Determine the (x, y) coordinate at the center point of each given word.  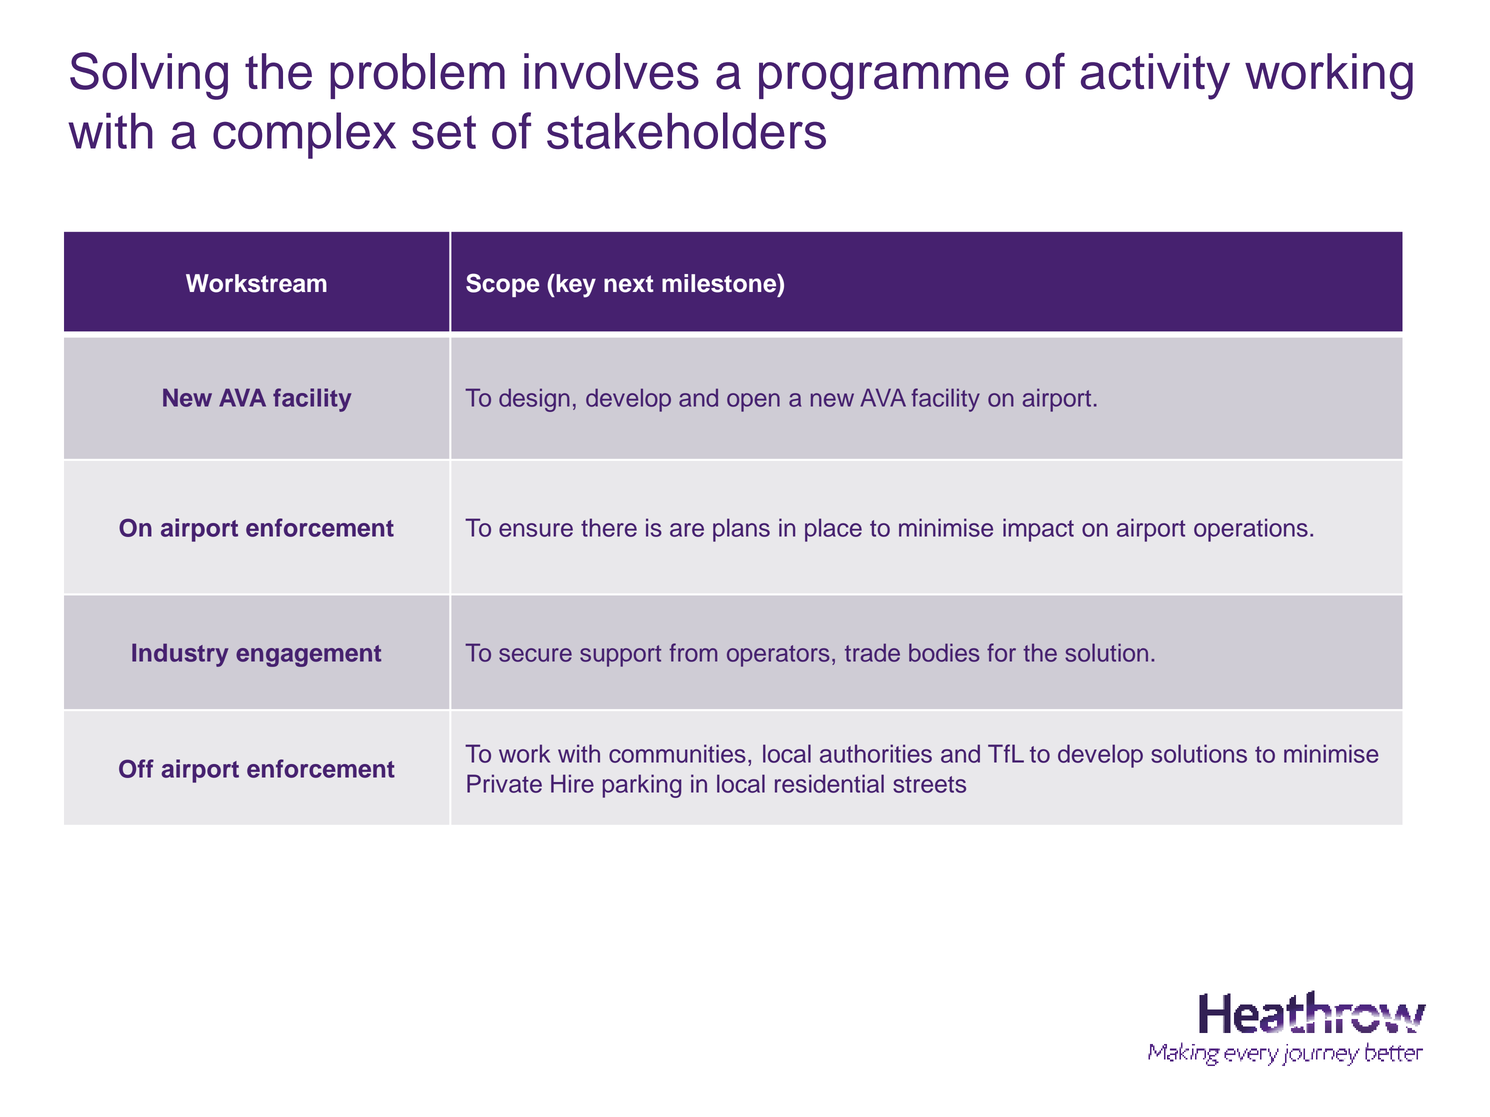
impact (1038, 530)
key (575, 286)
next (629, 284)
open (753, 402)
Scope (503, 285)
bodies (944, 652)
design (534, 400)
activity (1155, 76)
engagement (308, 656)
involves (611, 71)
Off (136, 768)
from (693, 652)
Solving (149, 76)
